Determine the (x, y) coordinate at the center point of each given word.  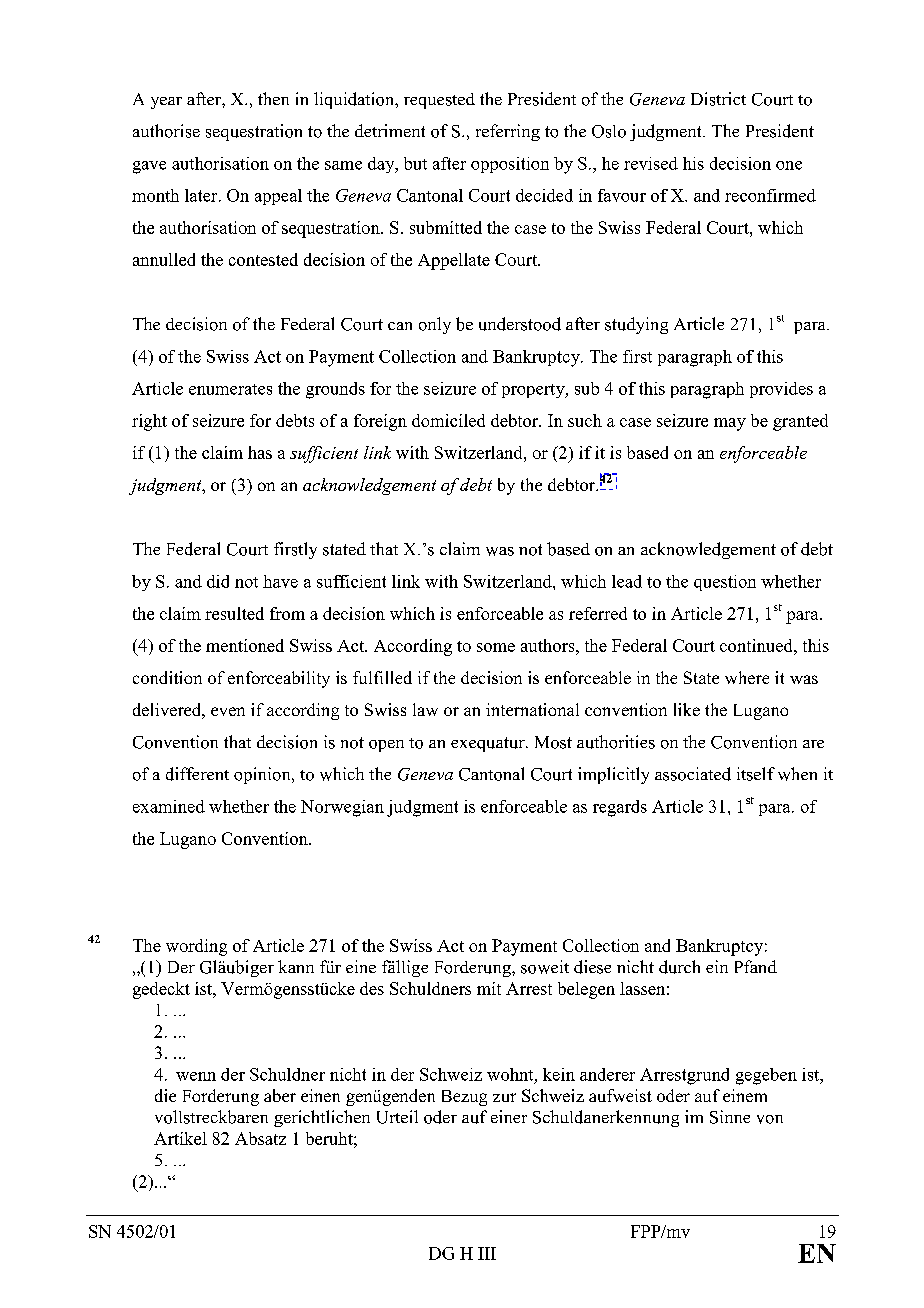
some (496, 647)
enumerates (230, 389)
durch (679, 967)
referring (508, 132)
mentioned (245, 645)
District (718, 99)
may (730, 424)
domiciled (448, 420)
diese (592, 967)
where (747, 677)
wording (196, 947)
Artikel (180, 1138)
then (273, 98)
